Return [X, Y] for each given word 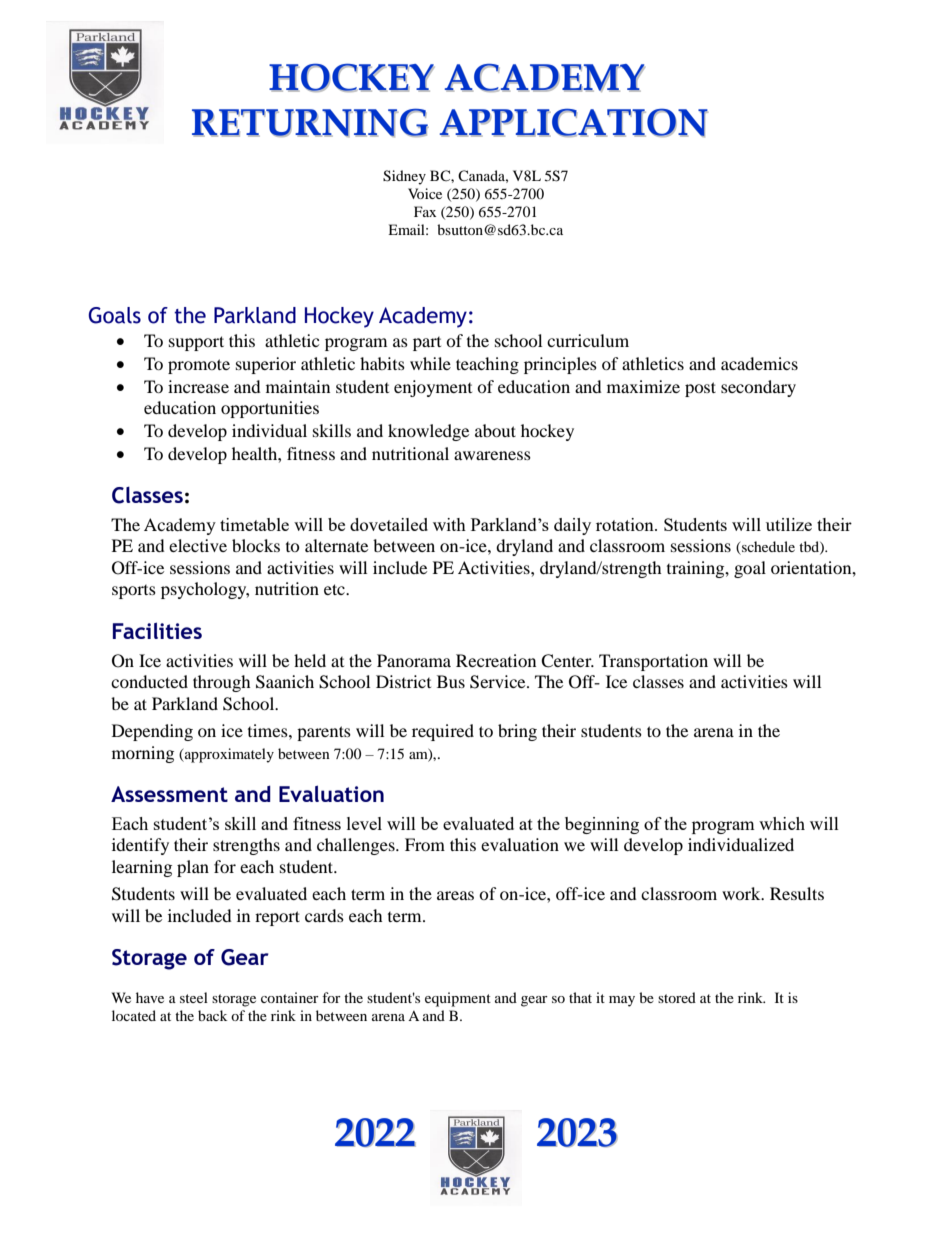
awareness [492, 455]
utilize [789, 524]
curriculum [588, 340]
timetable [254, 524]
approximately [228, 755]
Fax [425, 211]
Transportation [653, 662]
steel [194, 997]
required [443, 732]
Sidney [404, 177]
